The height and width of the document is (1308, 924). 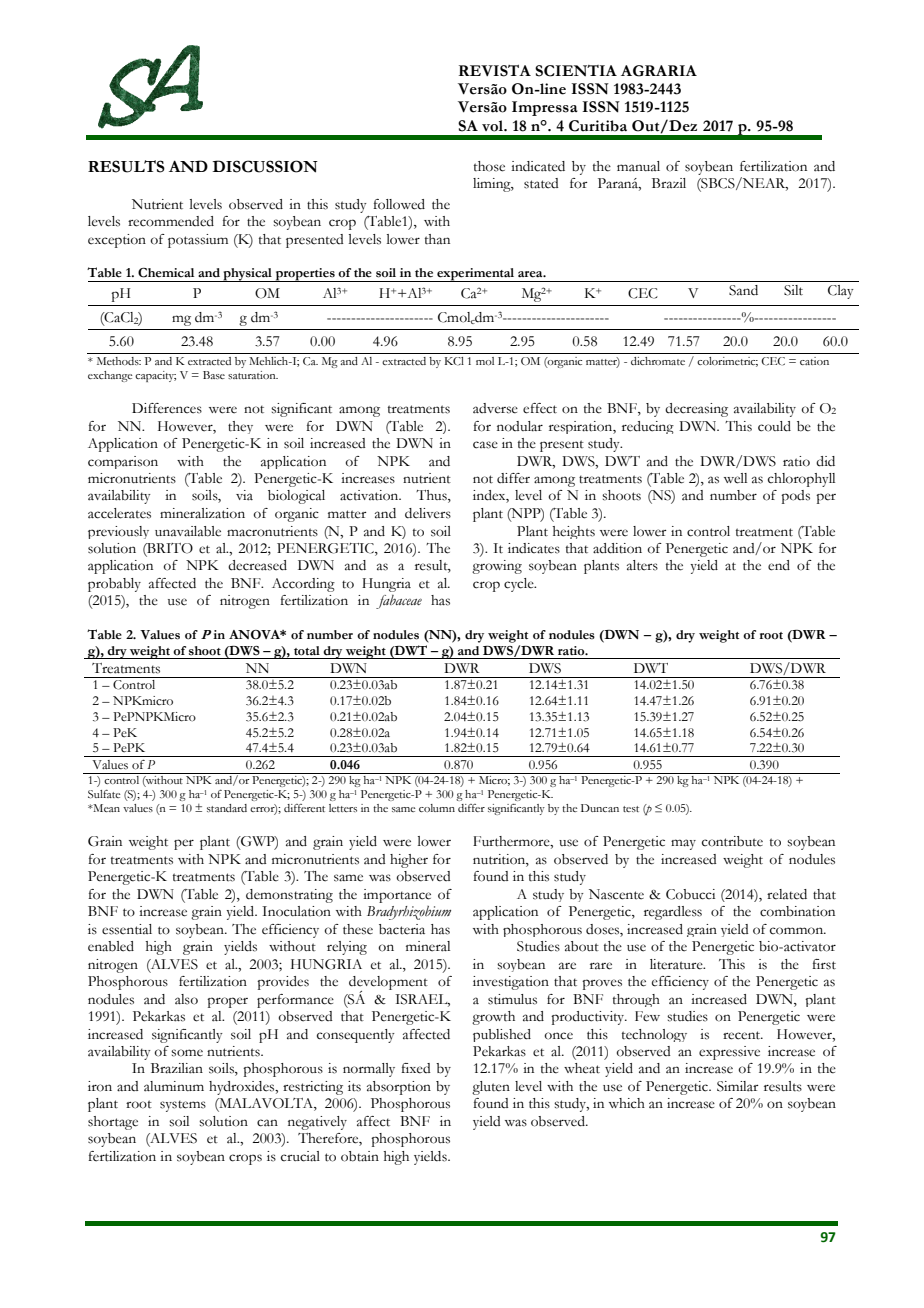 I want to click on case, so click(x=485, y=445).
